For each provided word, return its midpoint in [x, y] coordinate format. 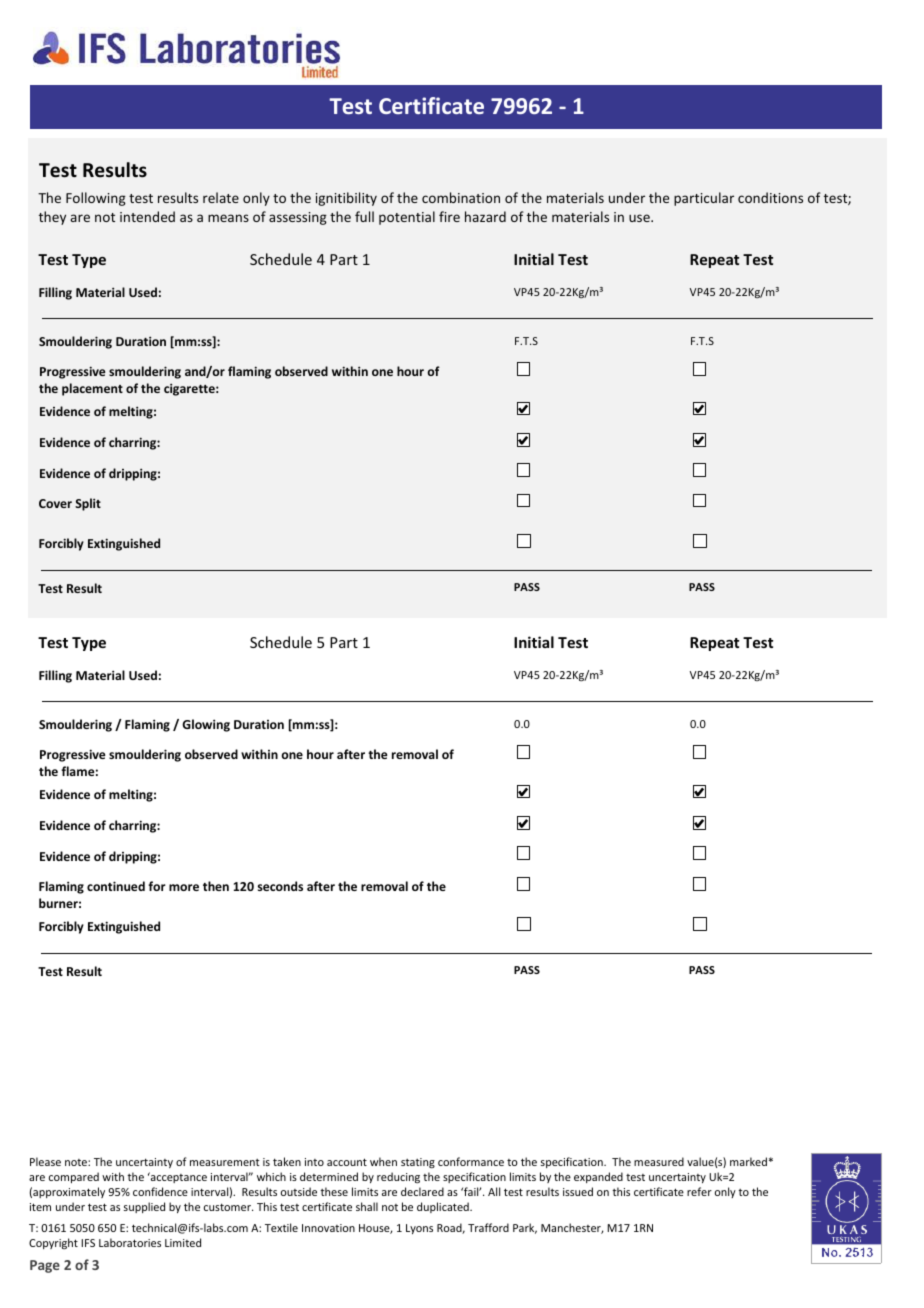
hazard [485, 216]
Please [45, 1161]
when [383, 1161]
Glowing [206, 725]
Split [88, 504]
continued [116, 886]
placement [92, 389]
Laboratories [130, 1242]
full [364, 216]
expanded [598, 1177]
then [216, 886]
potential [407, 218]
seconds [280, 886]
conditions [770, 197]
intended [147, 216]
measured [659, 1161]
